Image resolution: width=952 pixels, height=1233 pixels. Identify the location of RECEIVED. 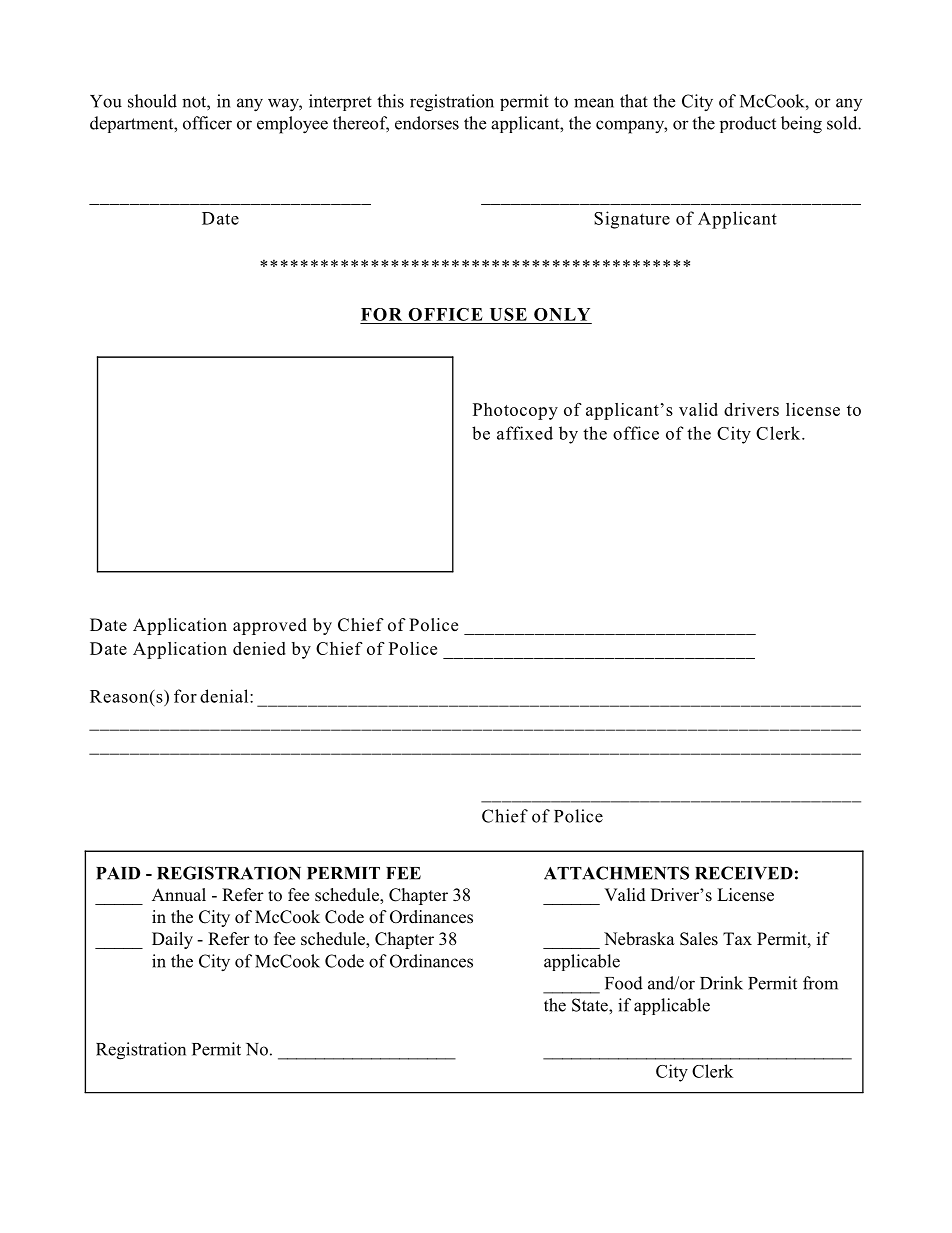
(744, 873).
